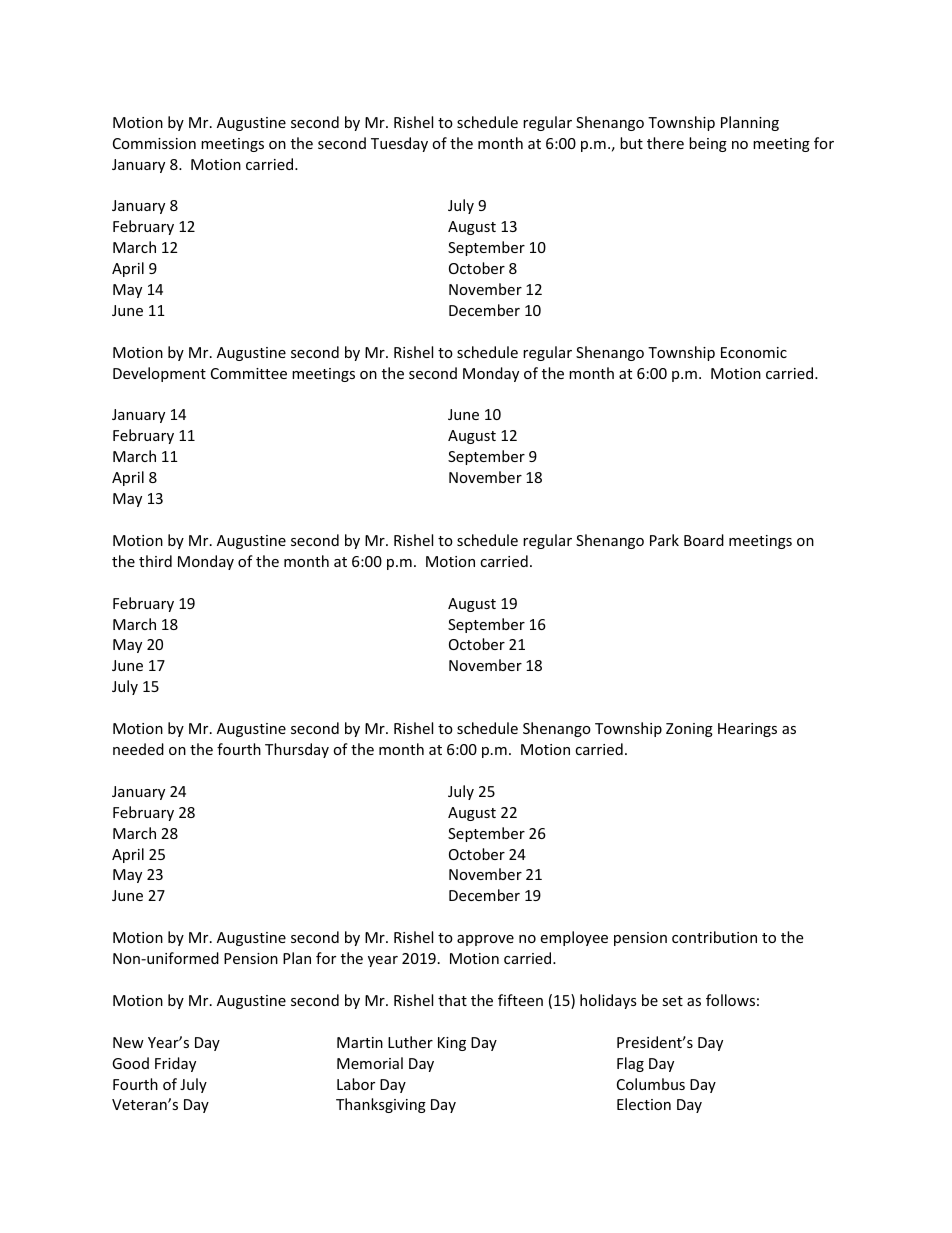 The image size is (952, 1233). Describe the element at coordinates (665, 143) in the page. I see `there` at that location.
